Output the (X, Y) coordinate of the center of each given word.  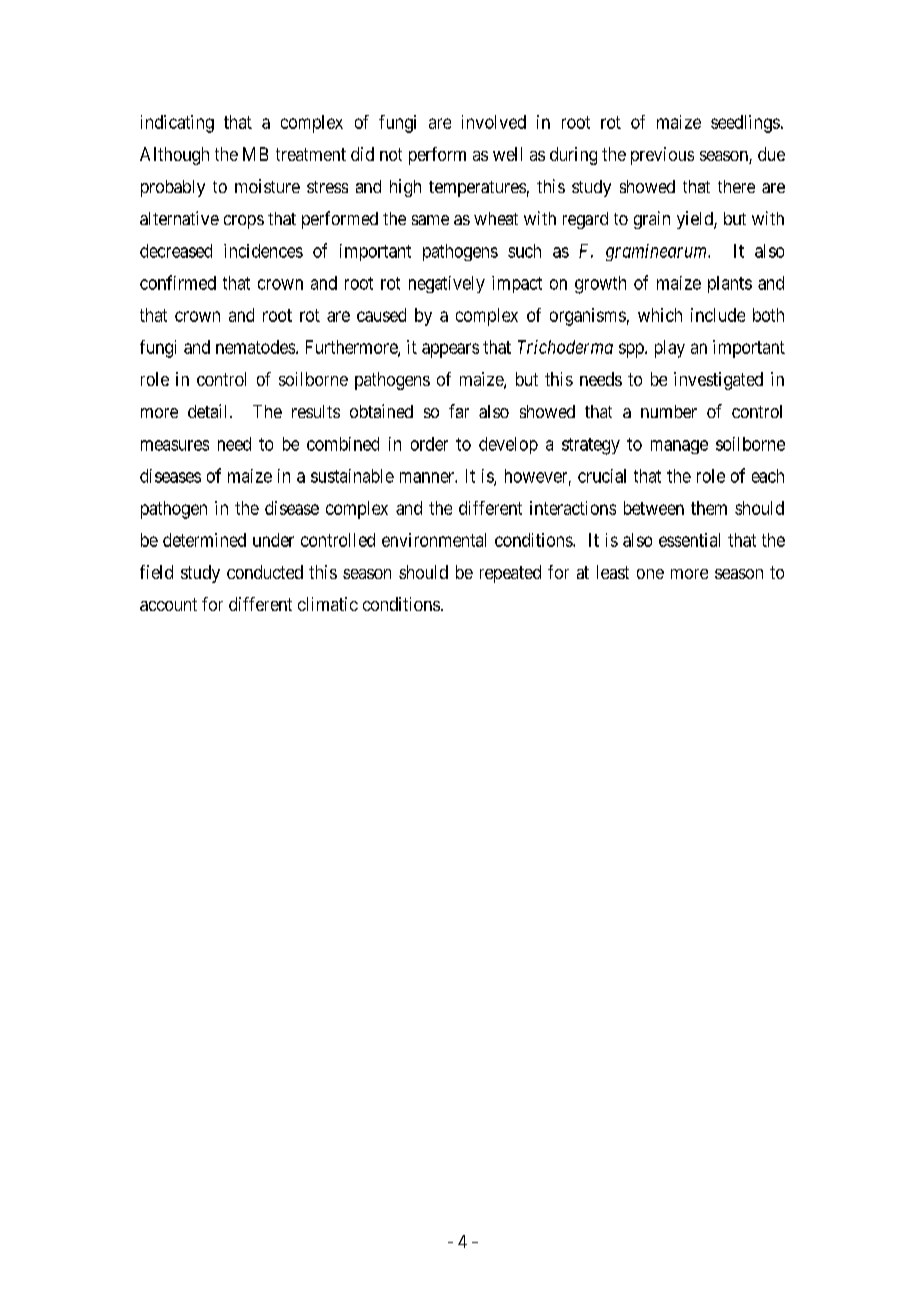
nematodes (255, 347)
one (650, 574)
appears (450, 350)
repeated (510, 574)
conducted (265, 572)
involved (494, 122)
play (670, 349)
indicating (177, 124)
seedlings (745, 124)
